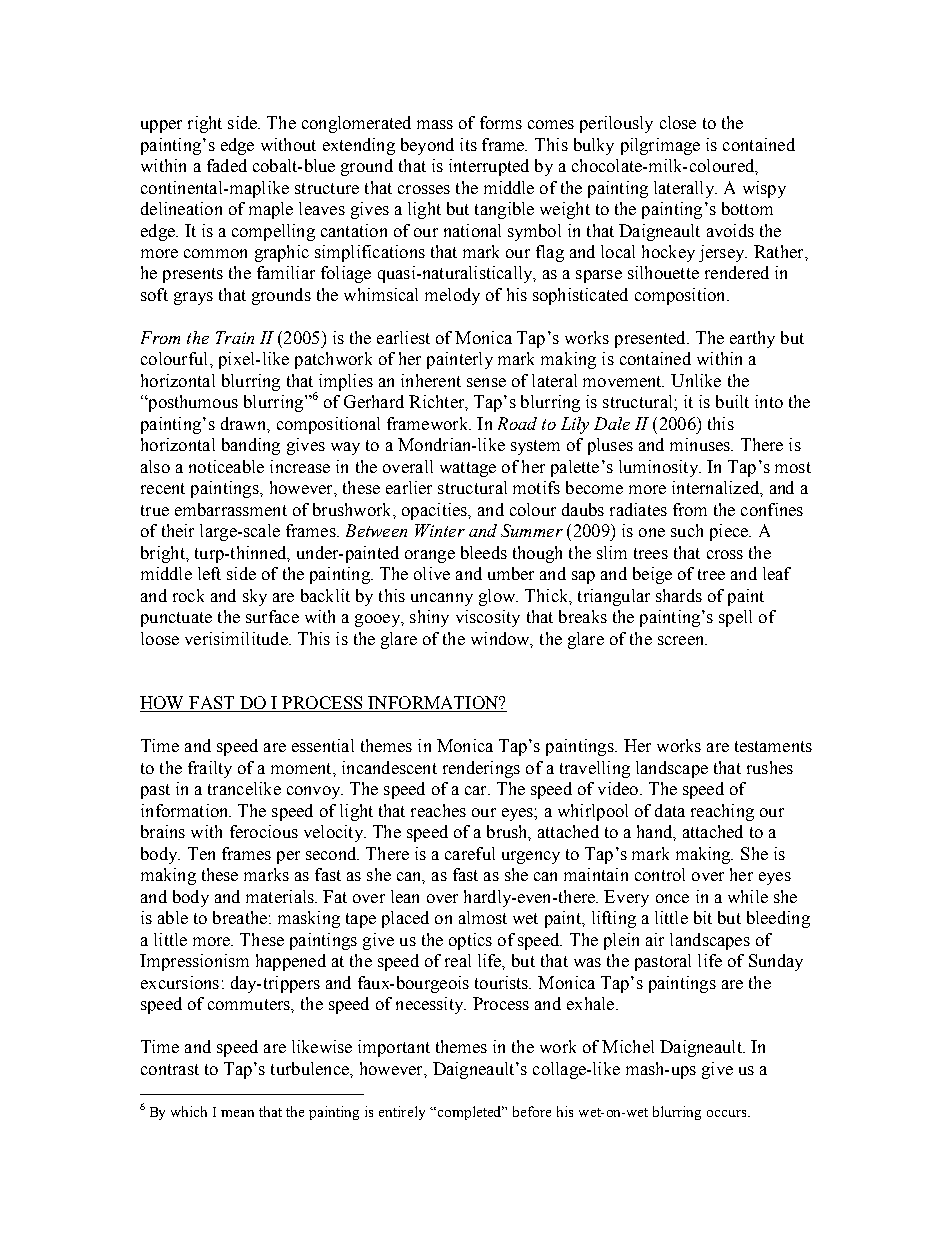 Image resolution: width=952 pixels, height=1233 pixels. I want to click on wattage, so click(468, 469).
